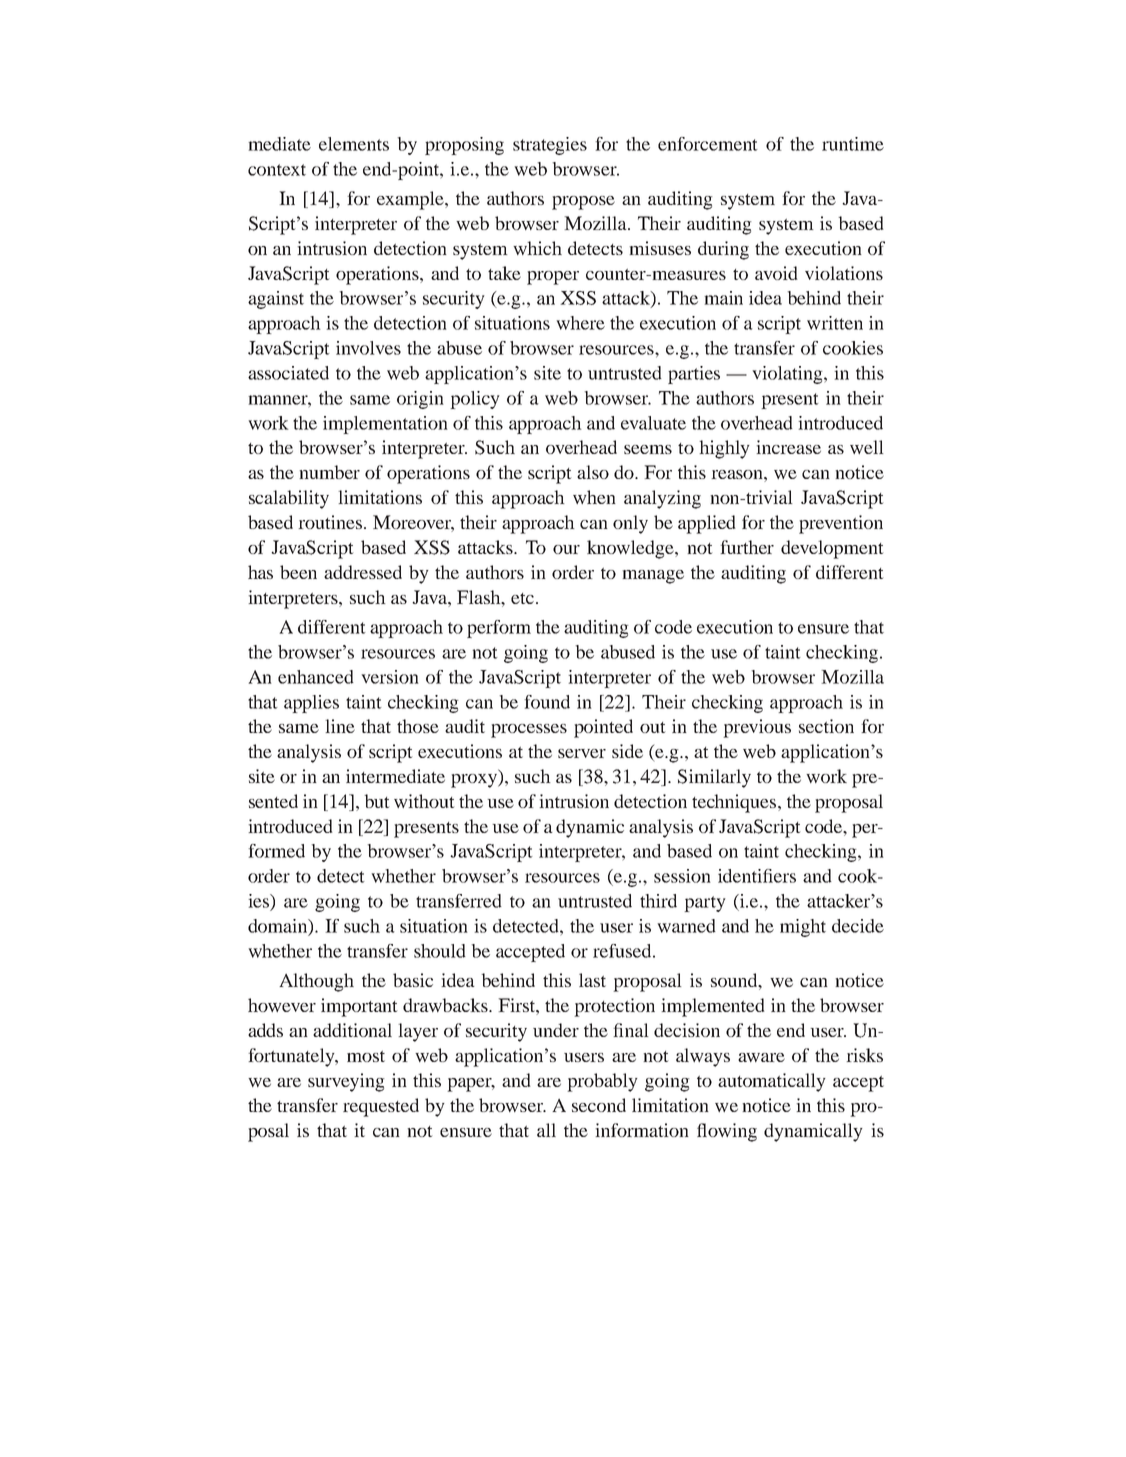 Image resolution: width=1126 pixels, height=1457 pixels. Describe the element at coordinates (735, 803) in the page. I see `techniques` at that location.
